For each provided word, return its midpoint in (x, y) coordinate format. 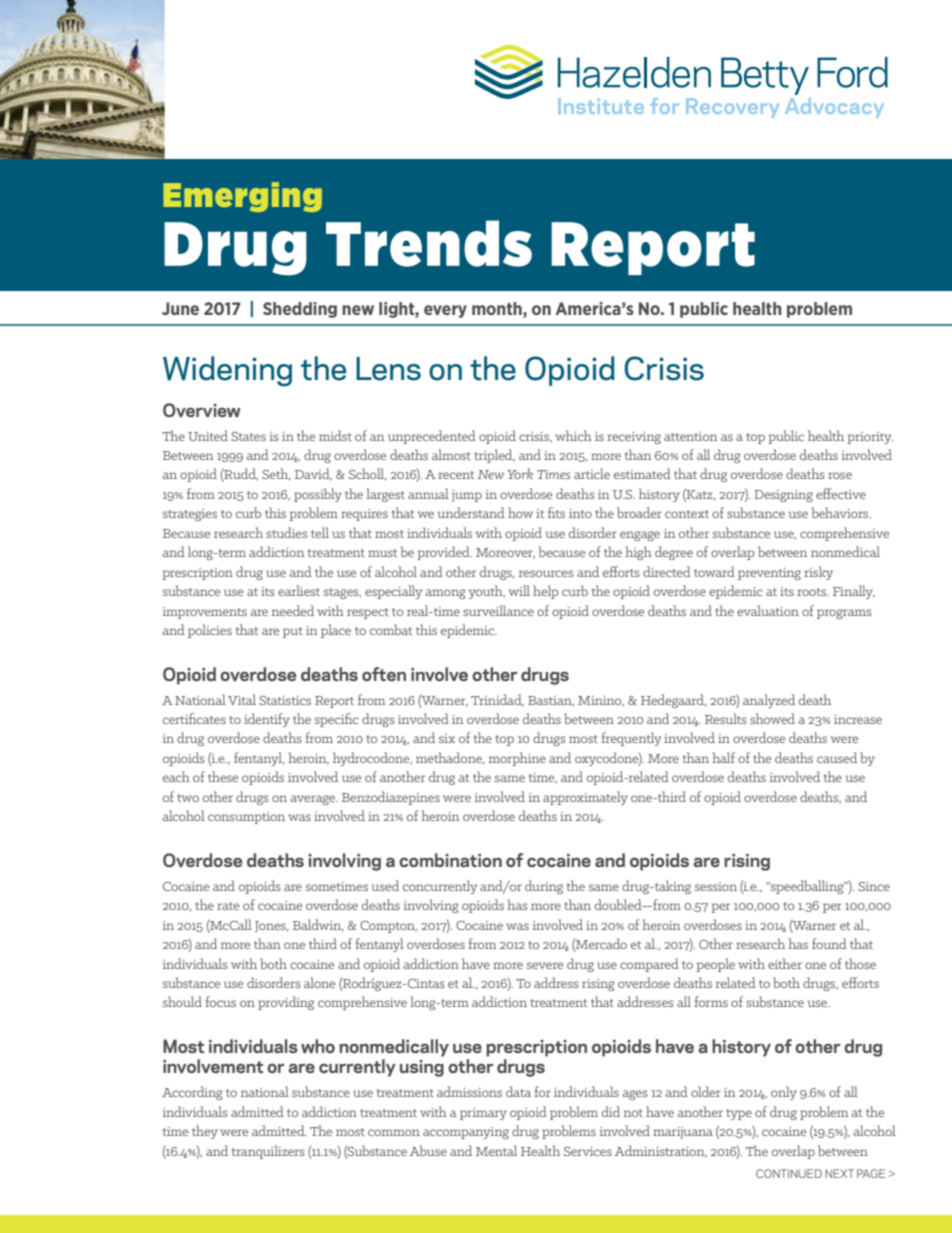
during (544, 887)
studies (287, 532)
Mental (496, 1150)
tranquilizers (268, 1152)
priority (870, 438)
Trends (429, 243)
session (716, 886)
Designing (783, 496)
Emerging (242, 197)
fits (556, 512)
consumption (246, 818)
